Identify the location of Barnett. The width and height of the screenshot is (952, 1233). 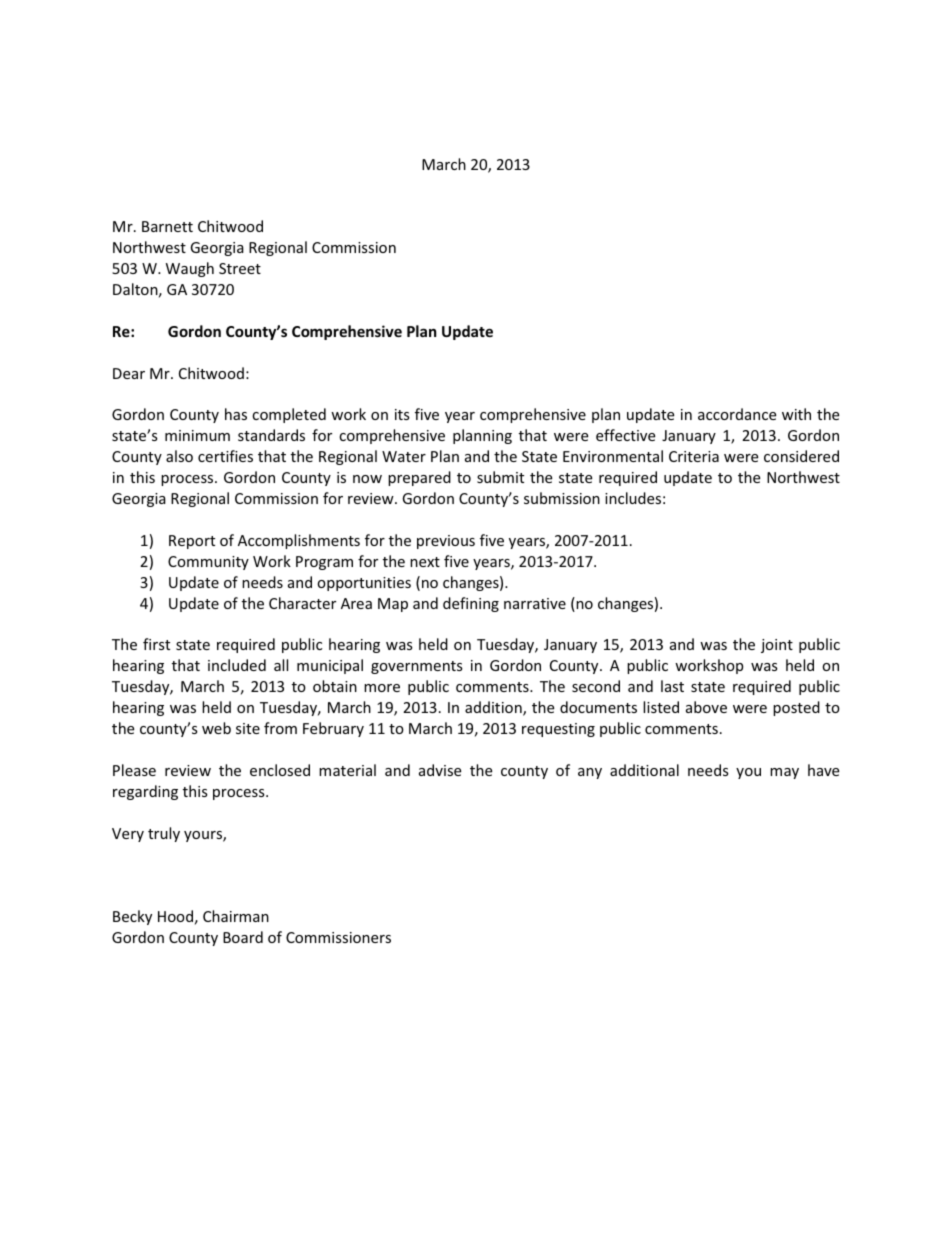
(167, 226).
